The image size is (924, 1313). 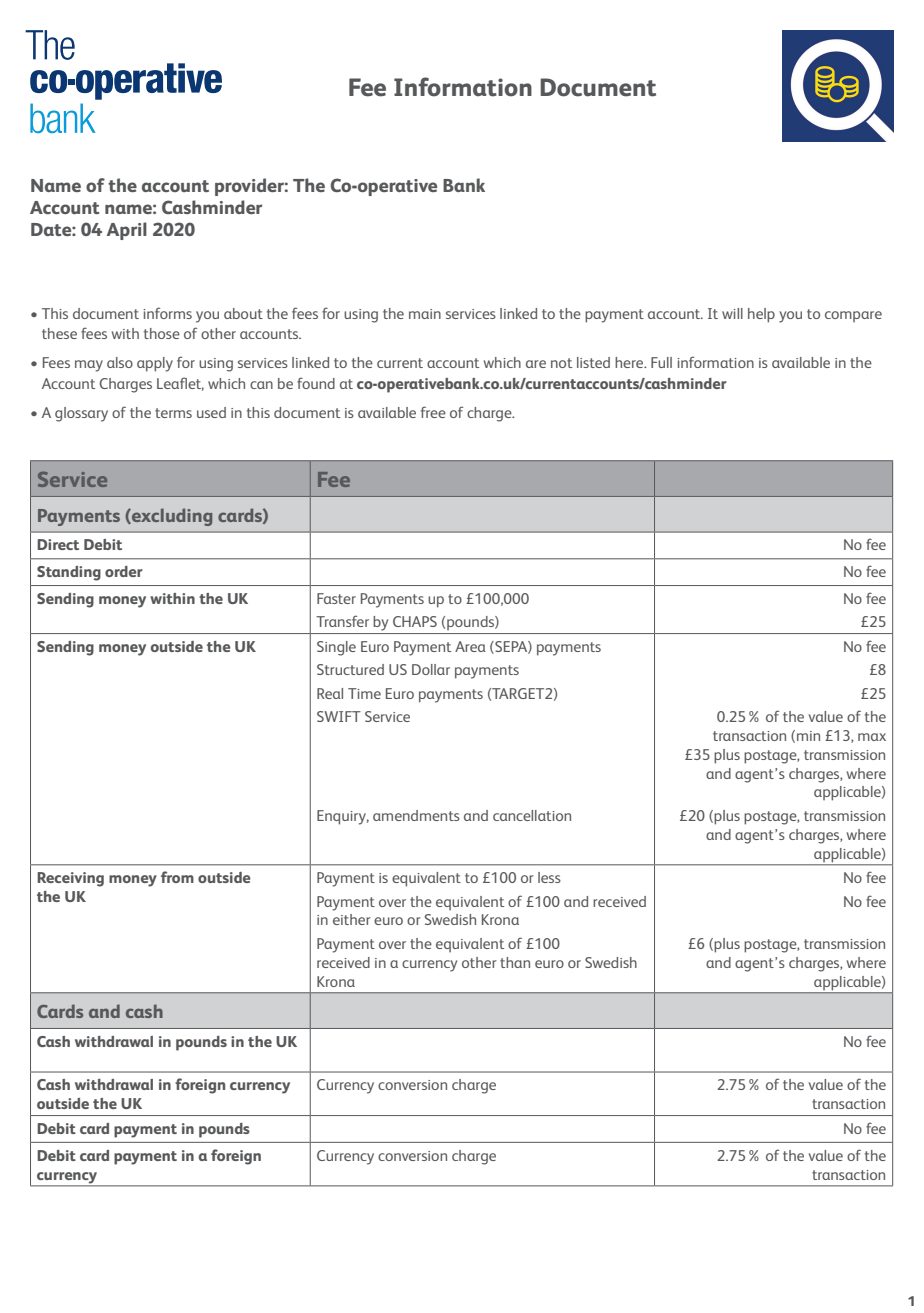 I want to click on April, so click(x=127, y=231).
